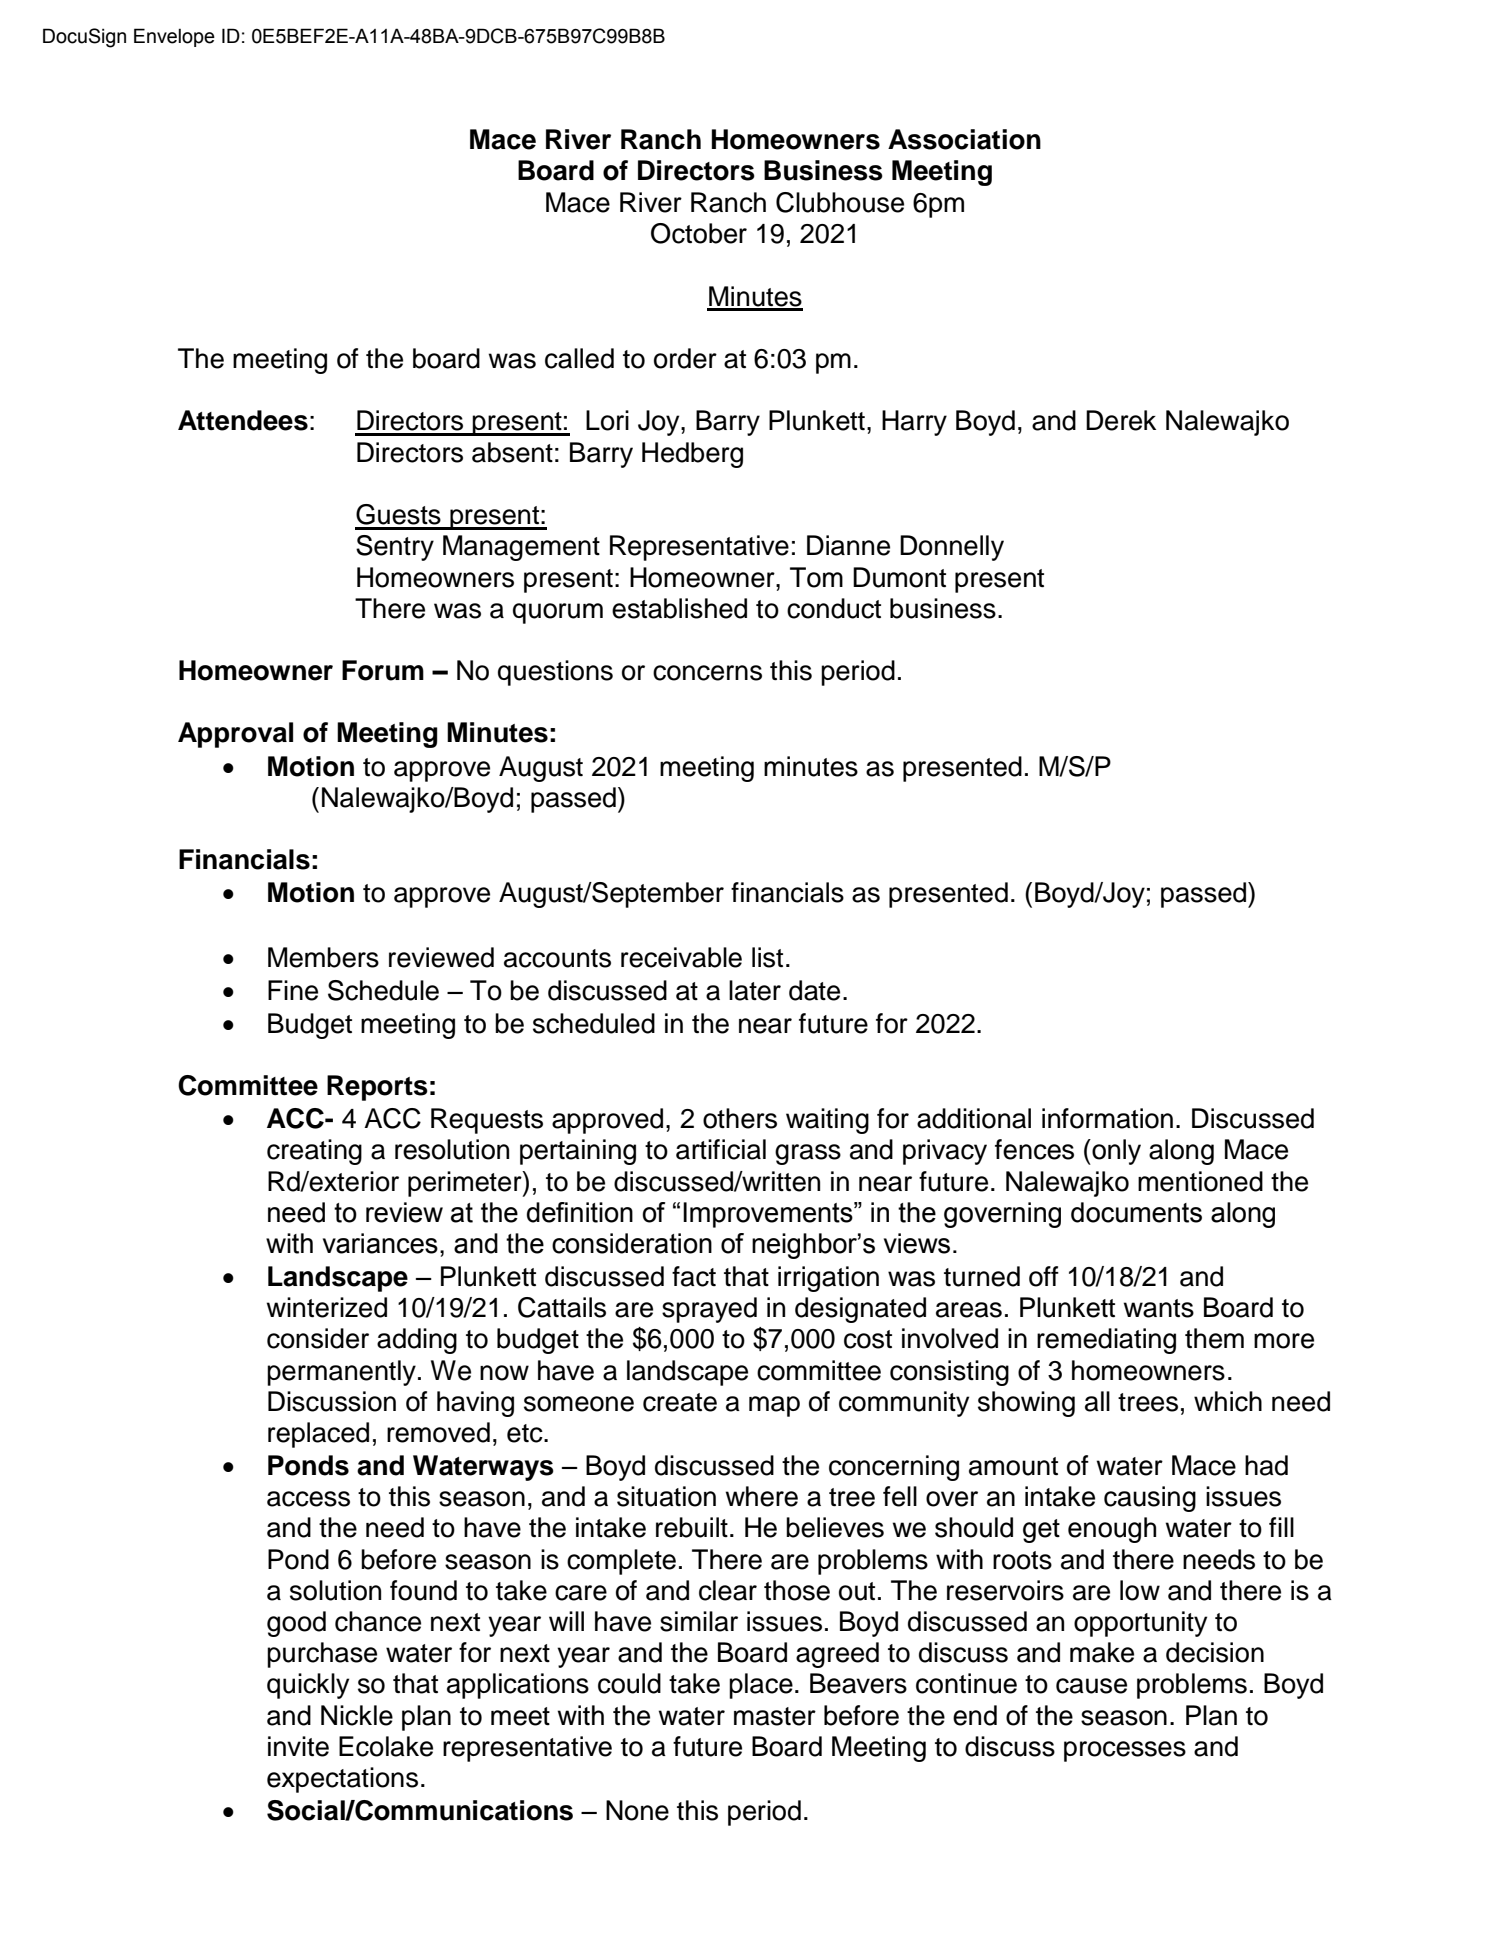  What do you see at coordinates (1125, 1751) in the screenshot?
I see `processes` at bounding box center [1125, 1751].
